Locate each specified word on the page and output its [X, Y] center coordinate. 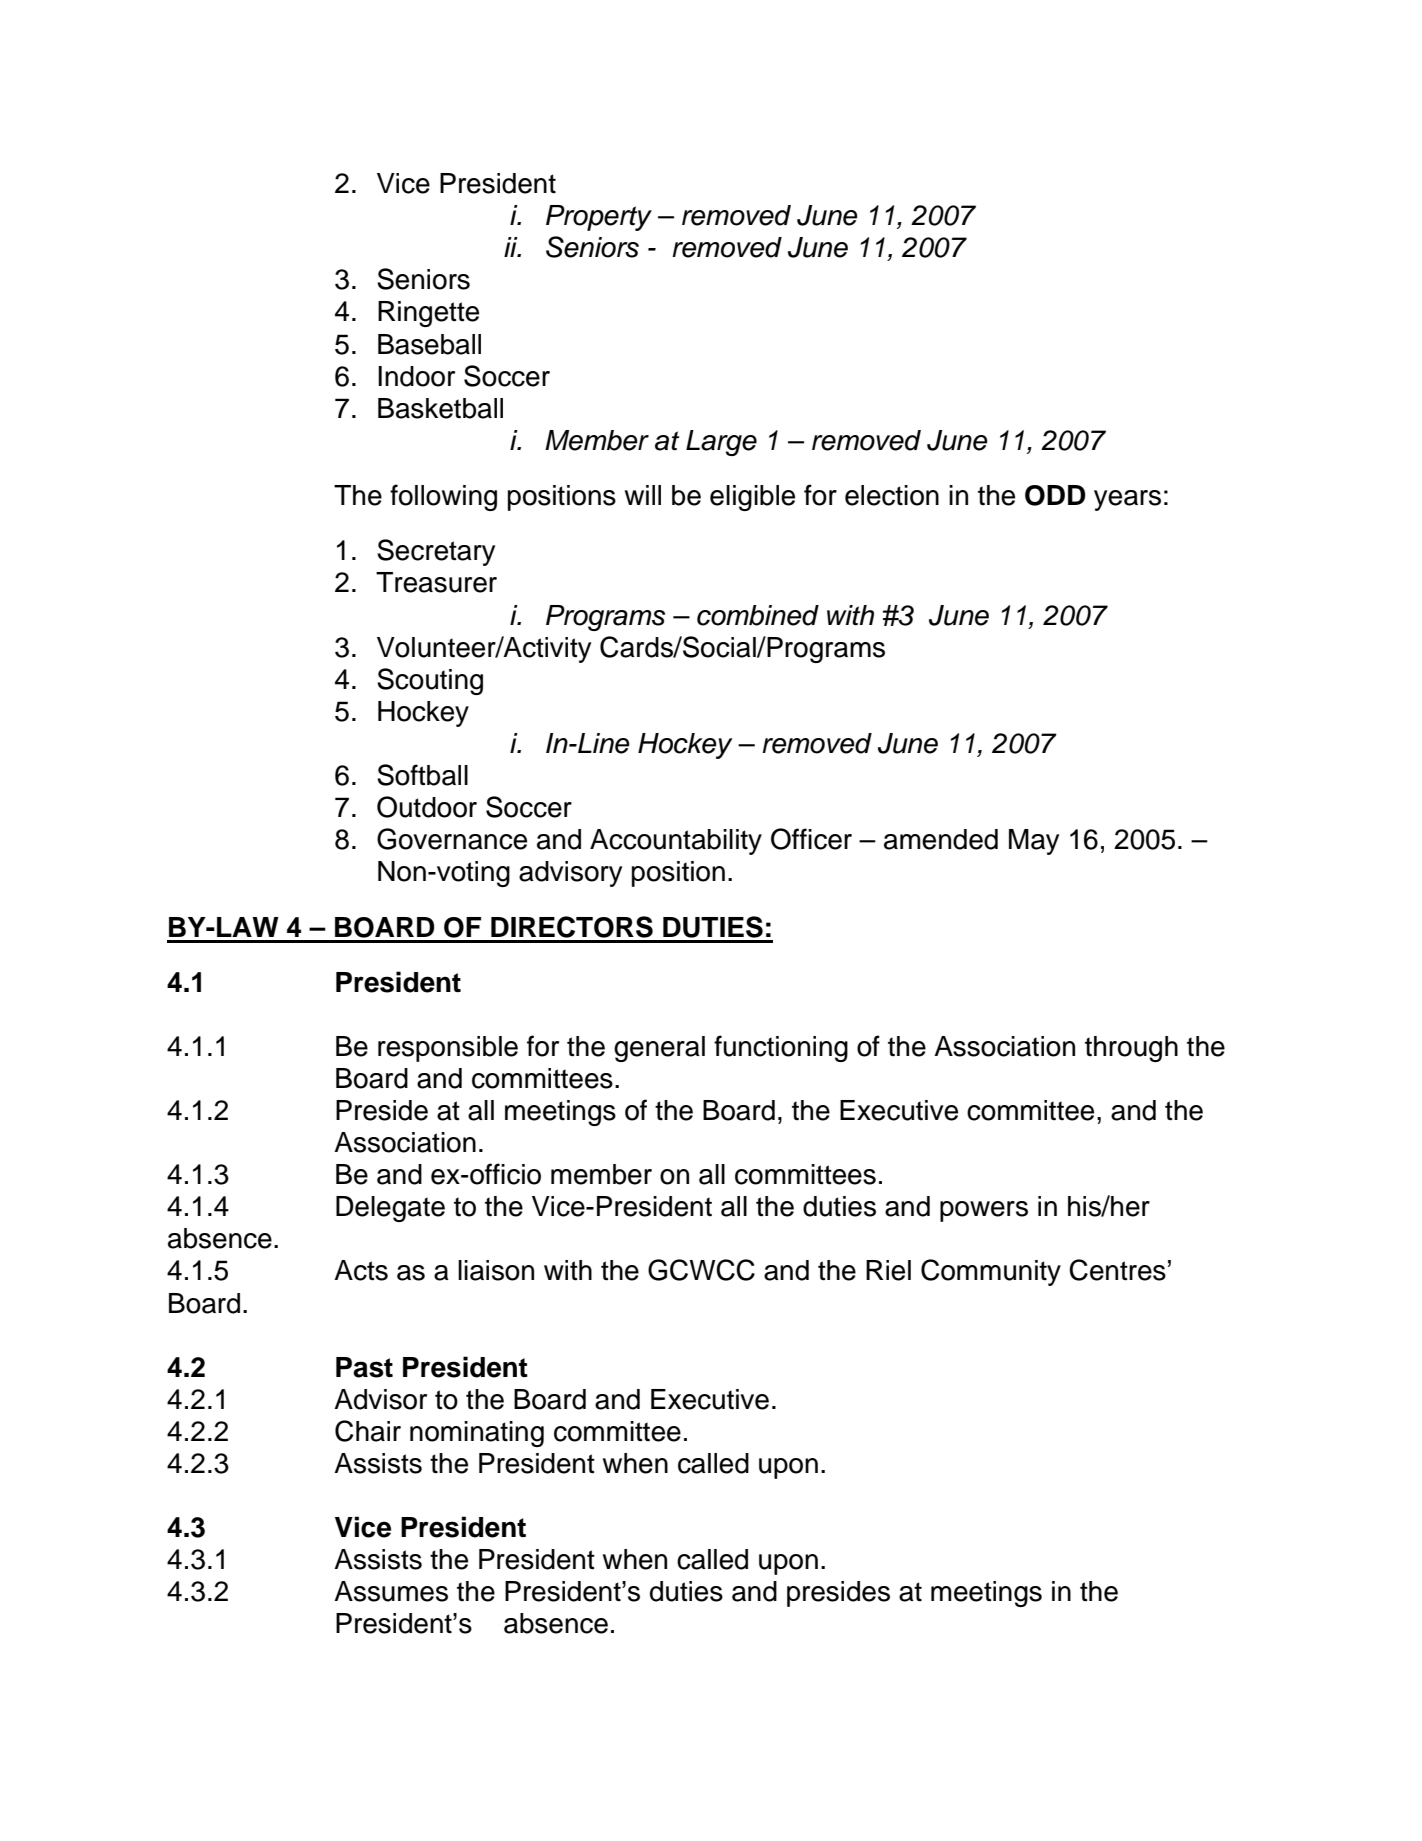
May [1034, 842]
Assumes [391, 1591]
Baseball [429, 344]
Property [599, 218]
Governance [452, 839]
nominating [477, 1434]
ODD [1055, 495]
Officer [811, 839]
